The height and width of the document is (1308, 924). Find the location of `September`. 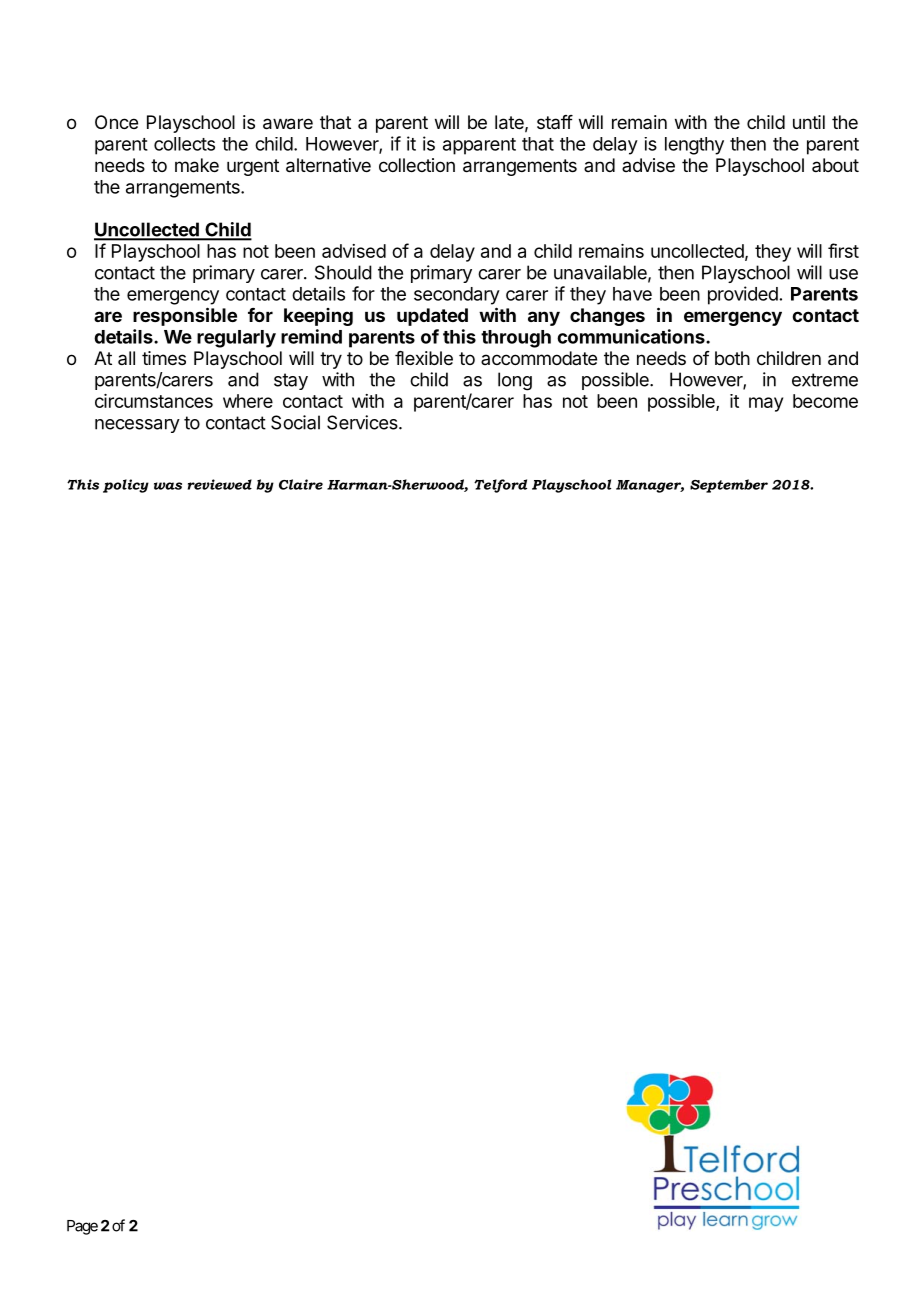

September is located at coordinates (729, 486).
